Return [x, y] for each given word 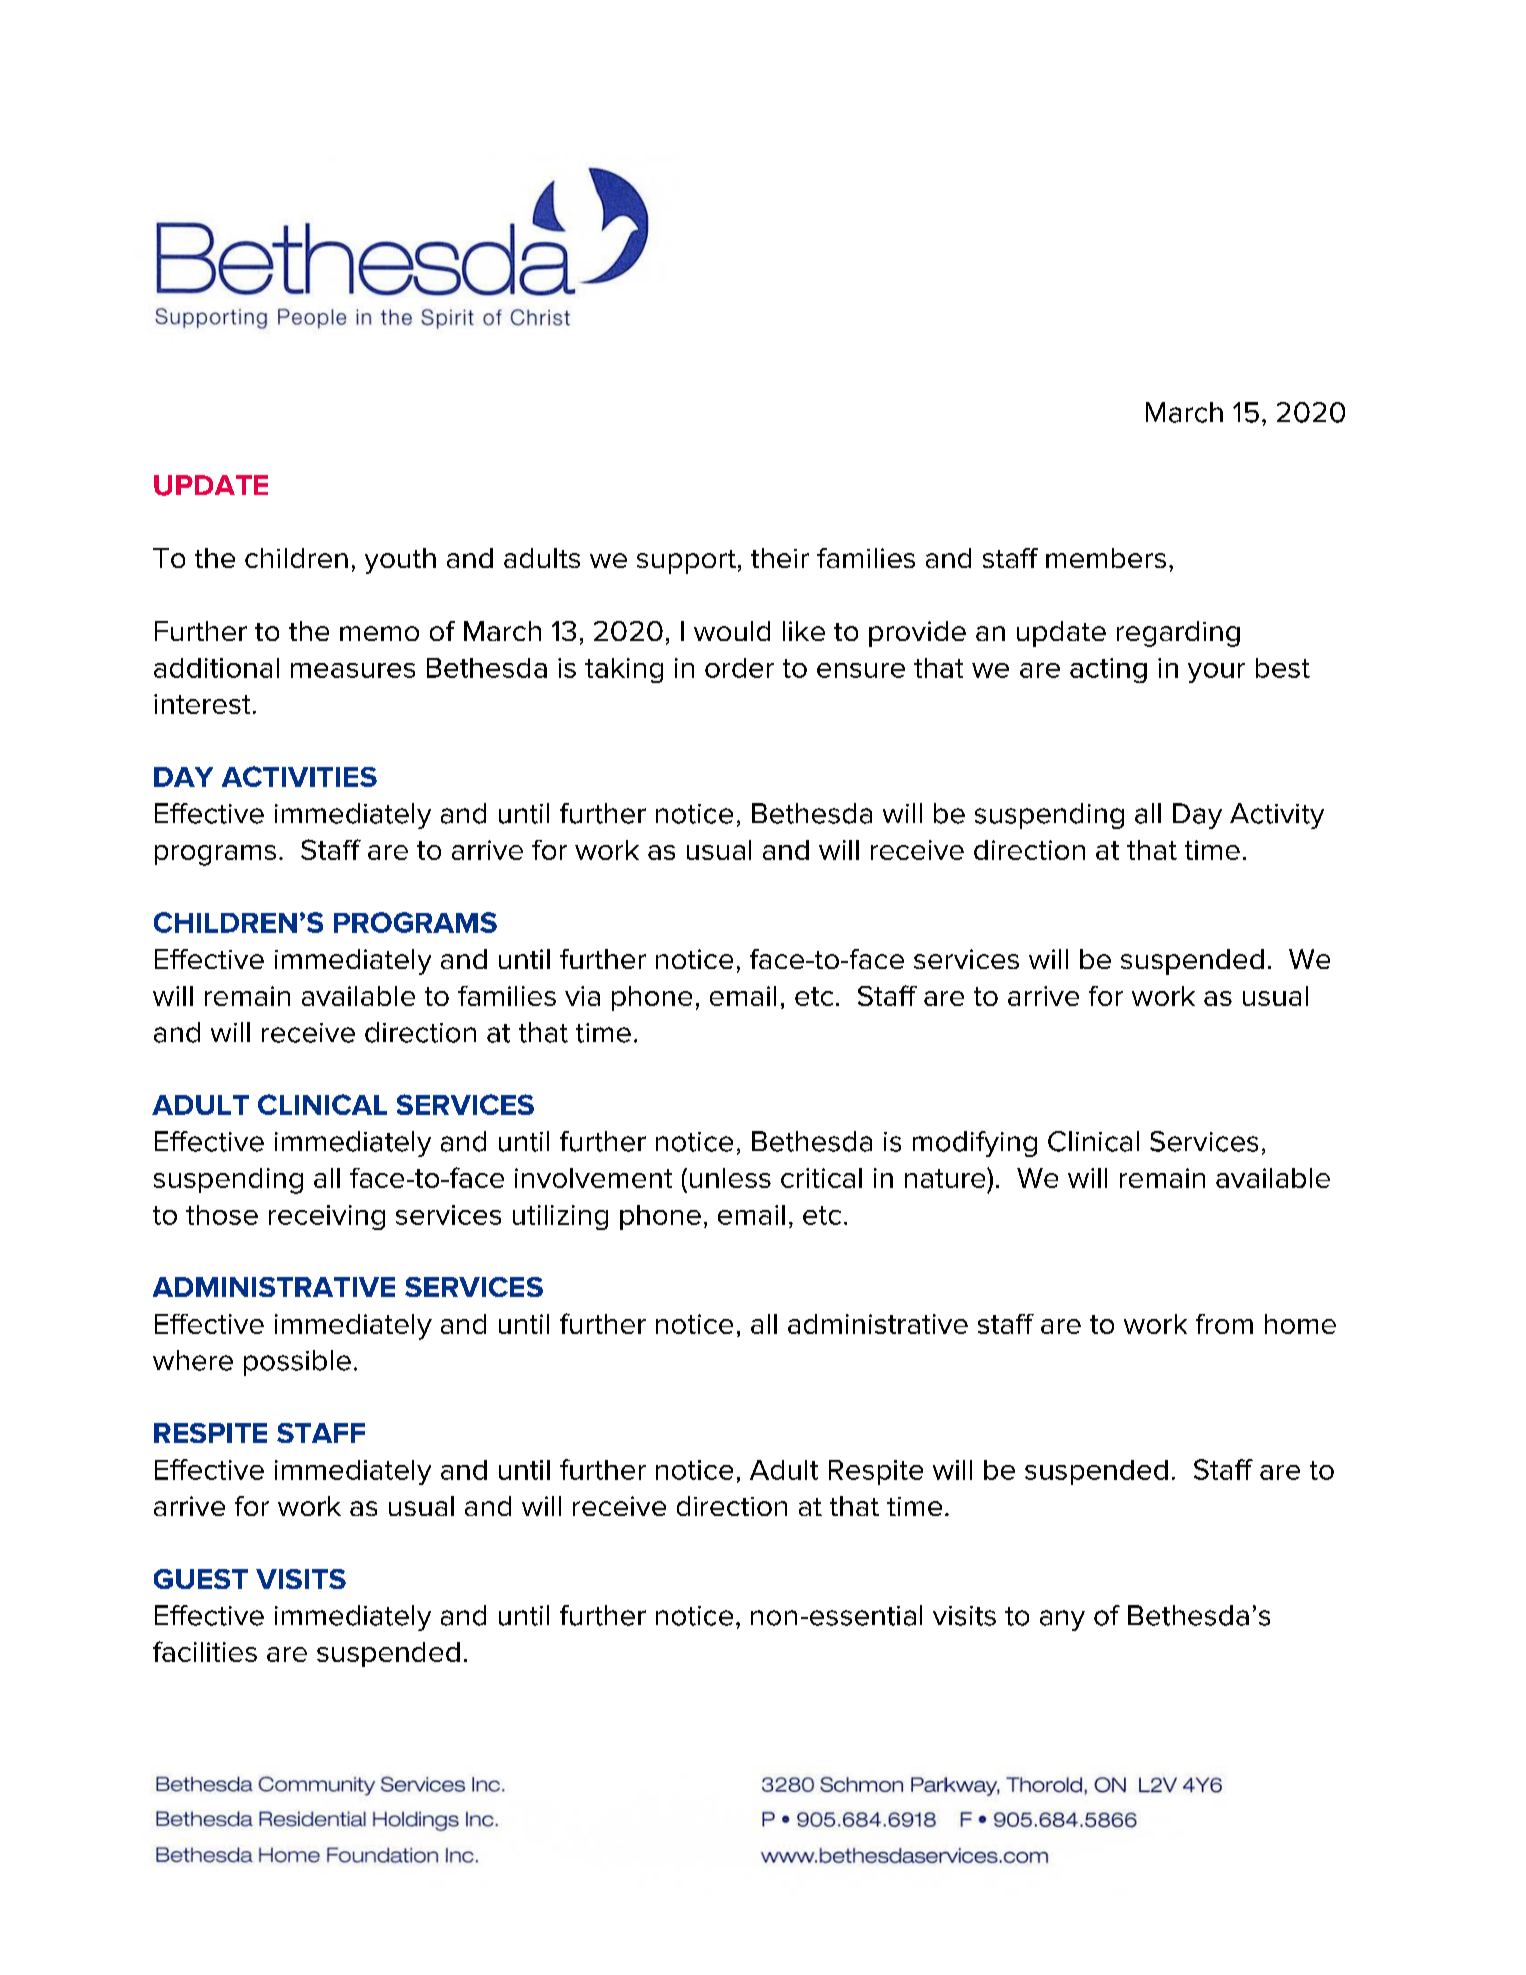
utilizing [560, 1217]
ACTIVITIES [299, 776]
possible [297, 1363]
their [780, 558]
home [1300, 1324]
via [582, 996]
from [1224, 1324]
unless [730, 1178]
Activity [1277, 816]
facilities [205, 1651]
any [1062, 1620]
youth [400, 561]
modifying [975, 1144]
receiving [327, 1217]
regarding [1178, 634]
